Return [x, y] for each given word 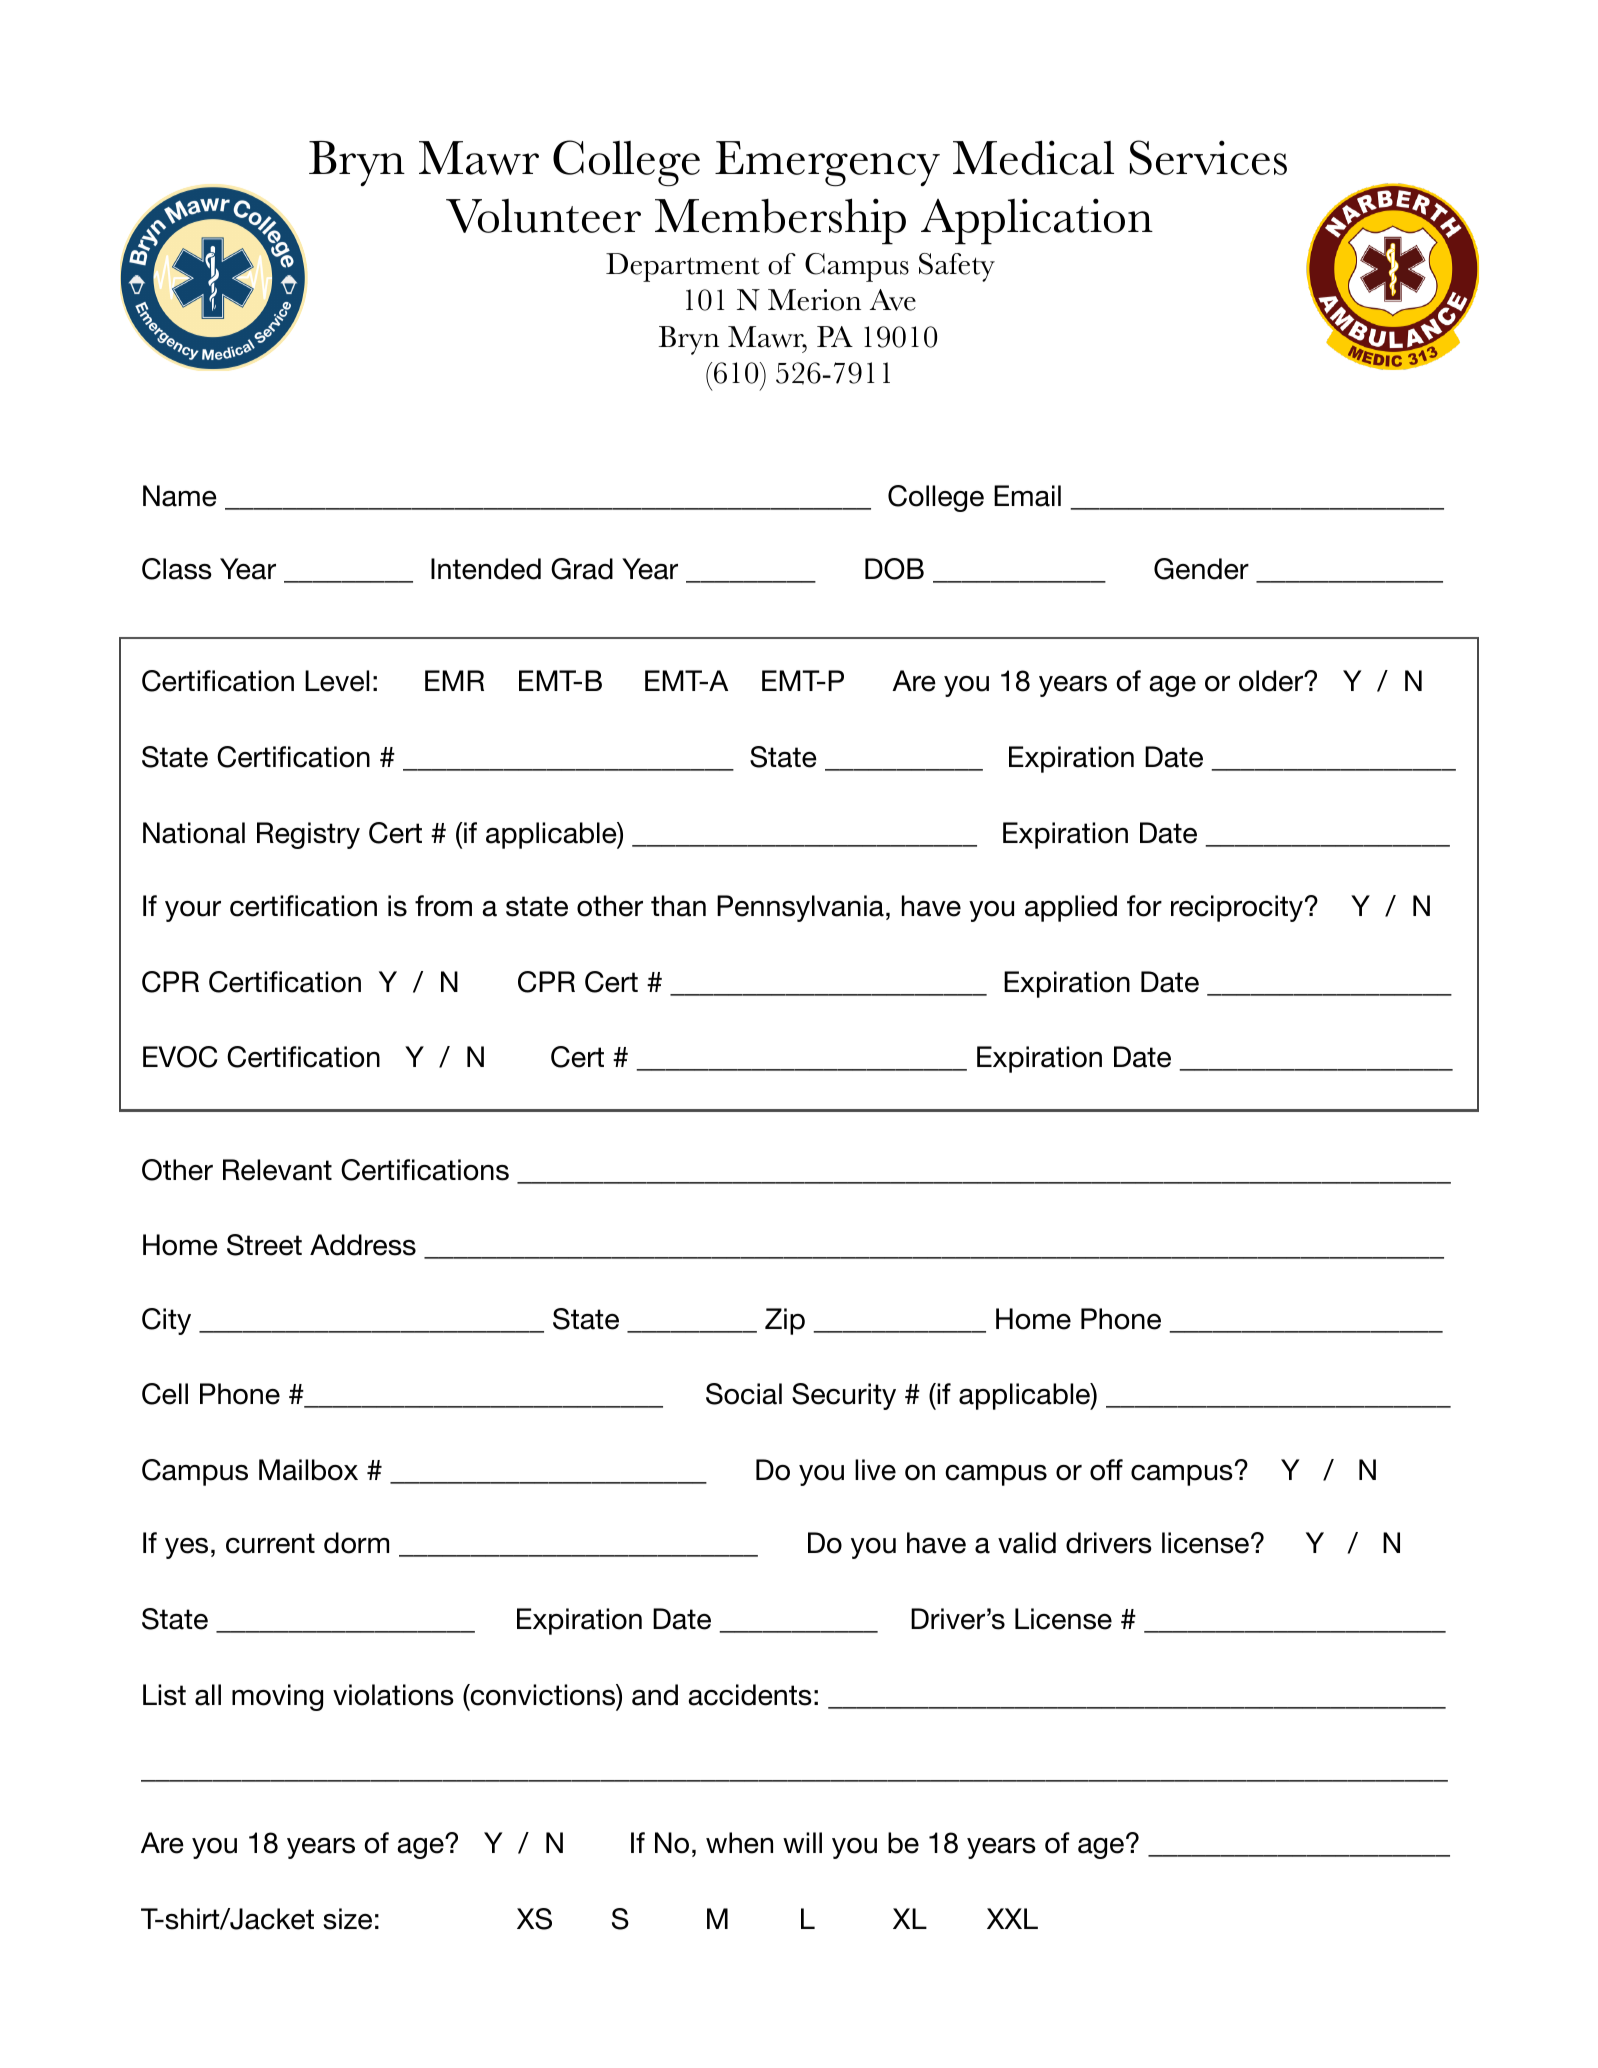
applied [1071, 908]
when [739, 1843]
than [678, 906]
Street [264, 1245]
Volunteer [543, 216]
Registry [308, 835]
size [347, 1919]
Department [683, 267]
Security [844, 1396]
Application [1037, 221]
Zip [785, 1321]
